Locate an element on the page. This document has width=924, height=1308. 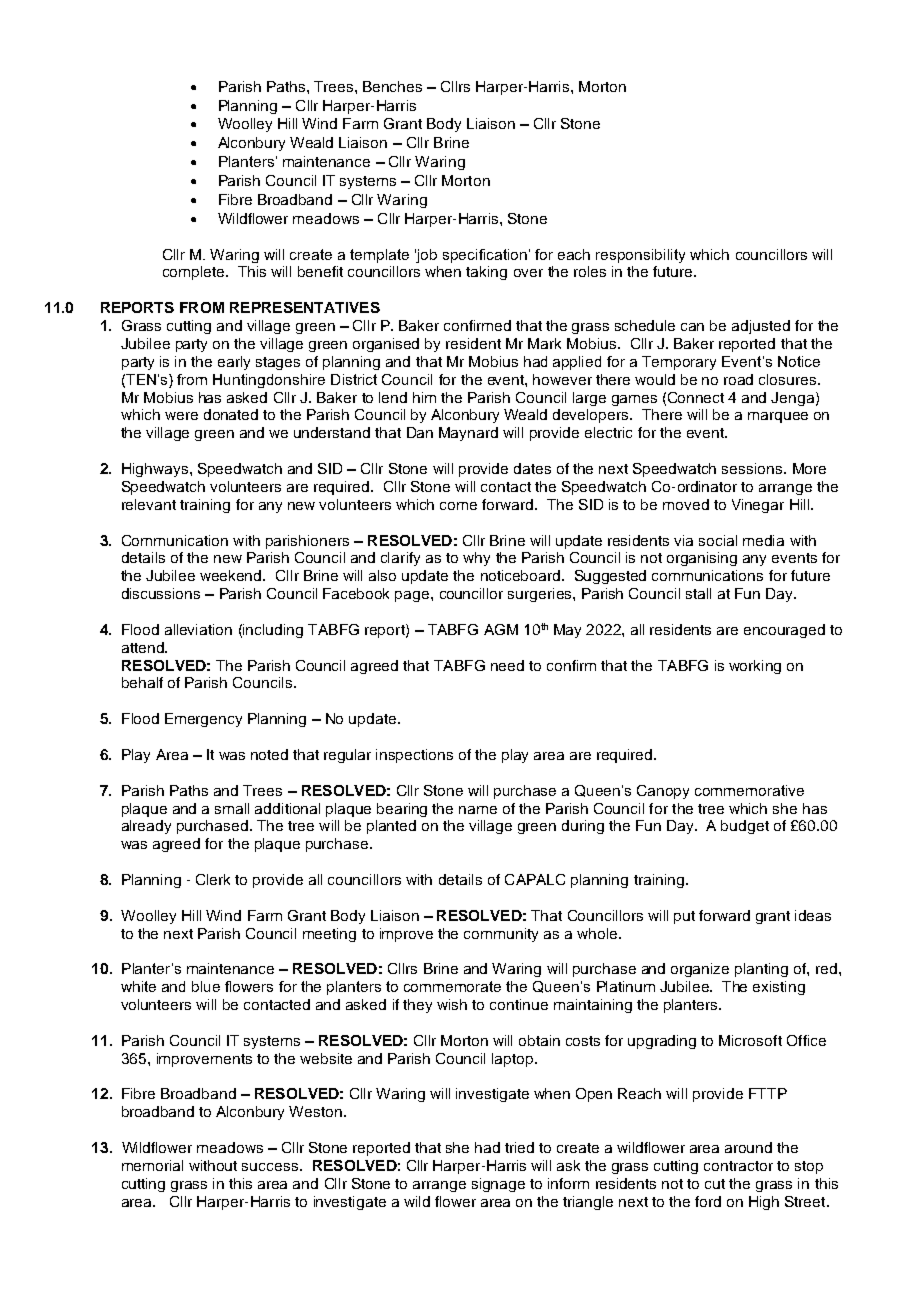
Maynard is located at coordinates (468, 434).
